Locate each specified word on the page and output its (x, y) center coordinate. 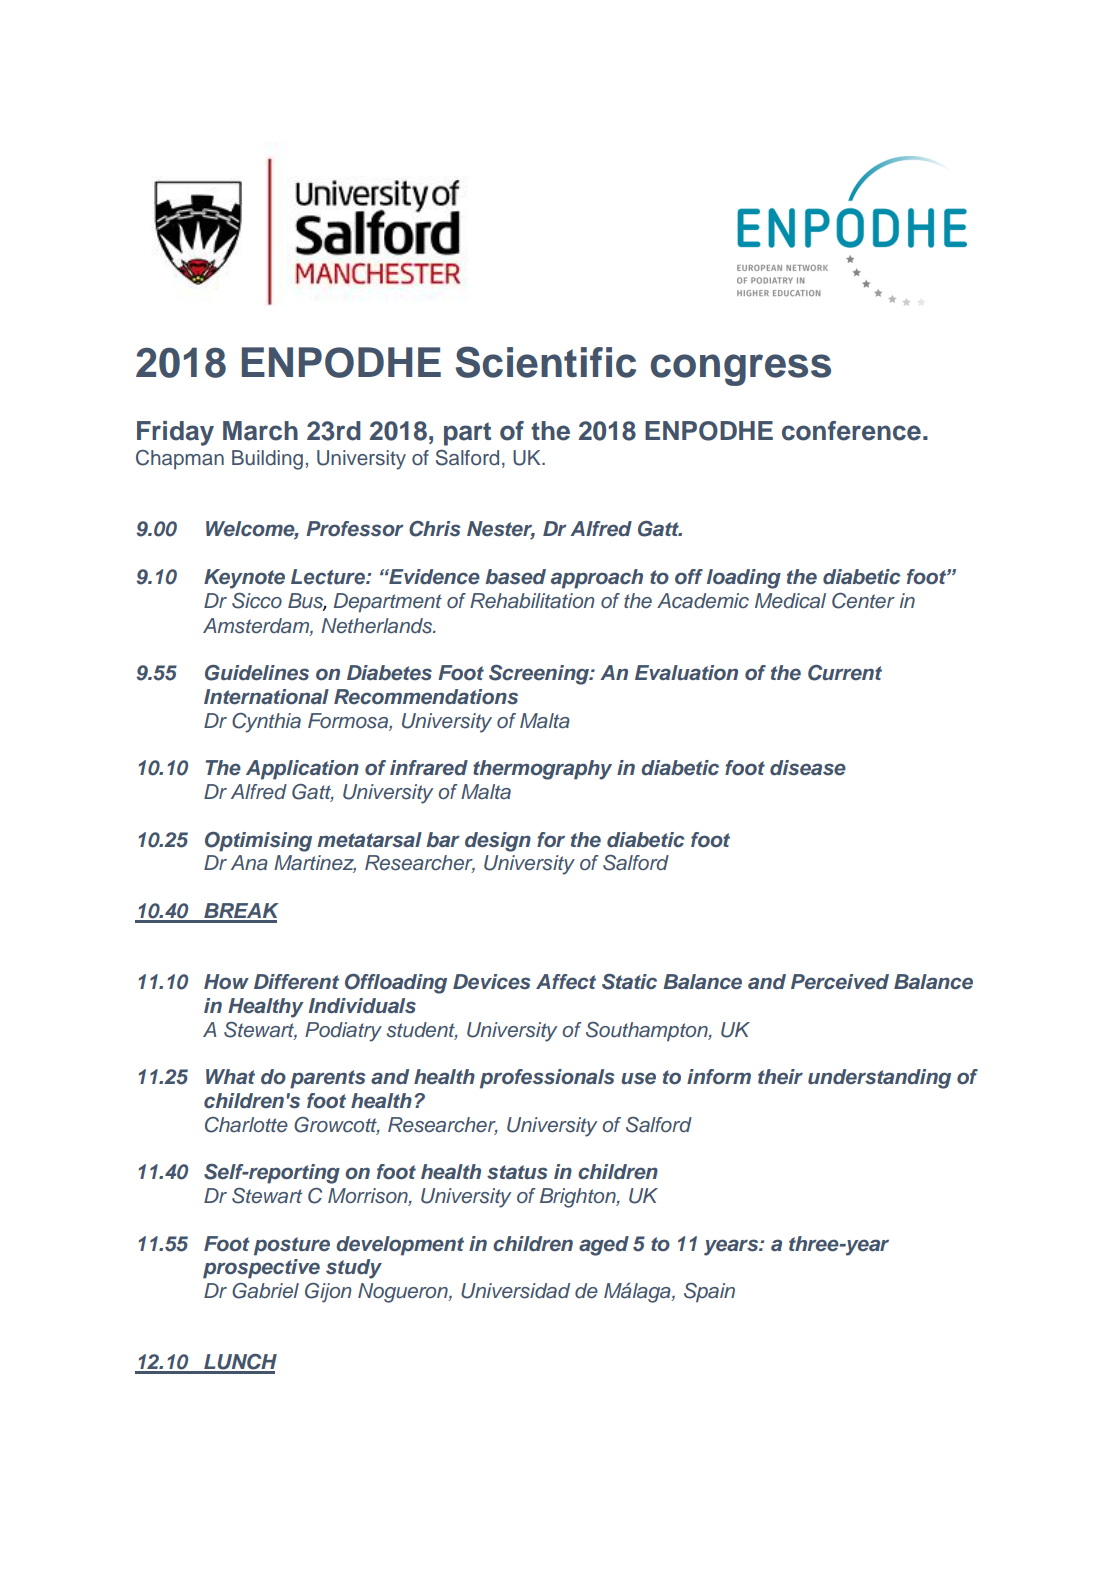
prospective (261, 1269)
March (260, 431)
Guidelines (257, 673)
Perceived (840, 982)
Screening (540, 675)
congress (740, 370)
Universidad (515, 1291)
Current (845, 673)
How (226, 982)
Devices (491, 982)
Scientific (546, 362)
